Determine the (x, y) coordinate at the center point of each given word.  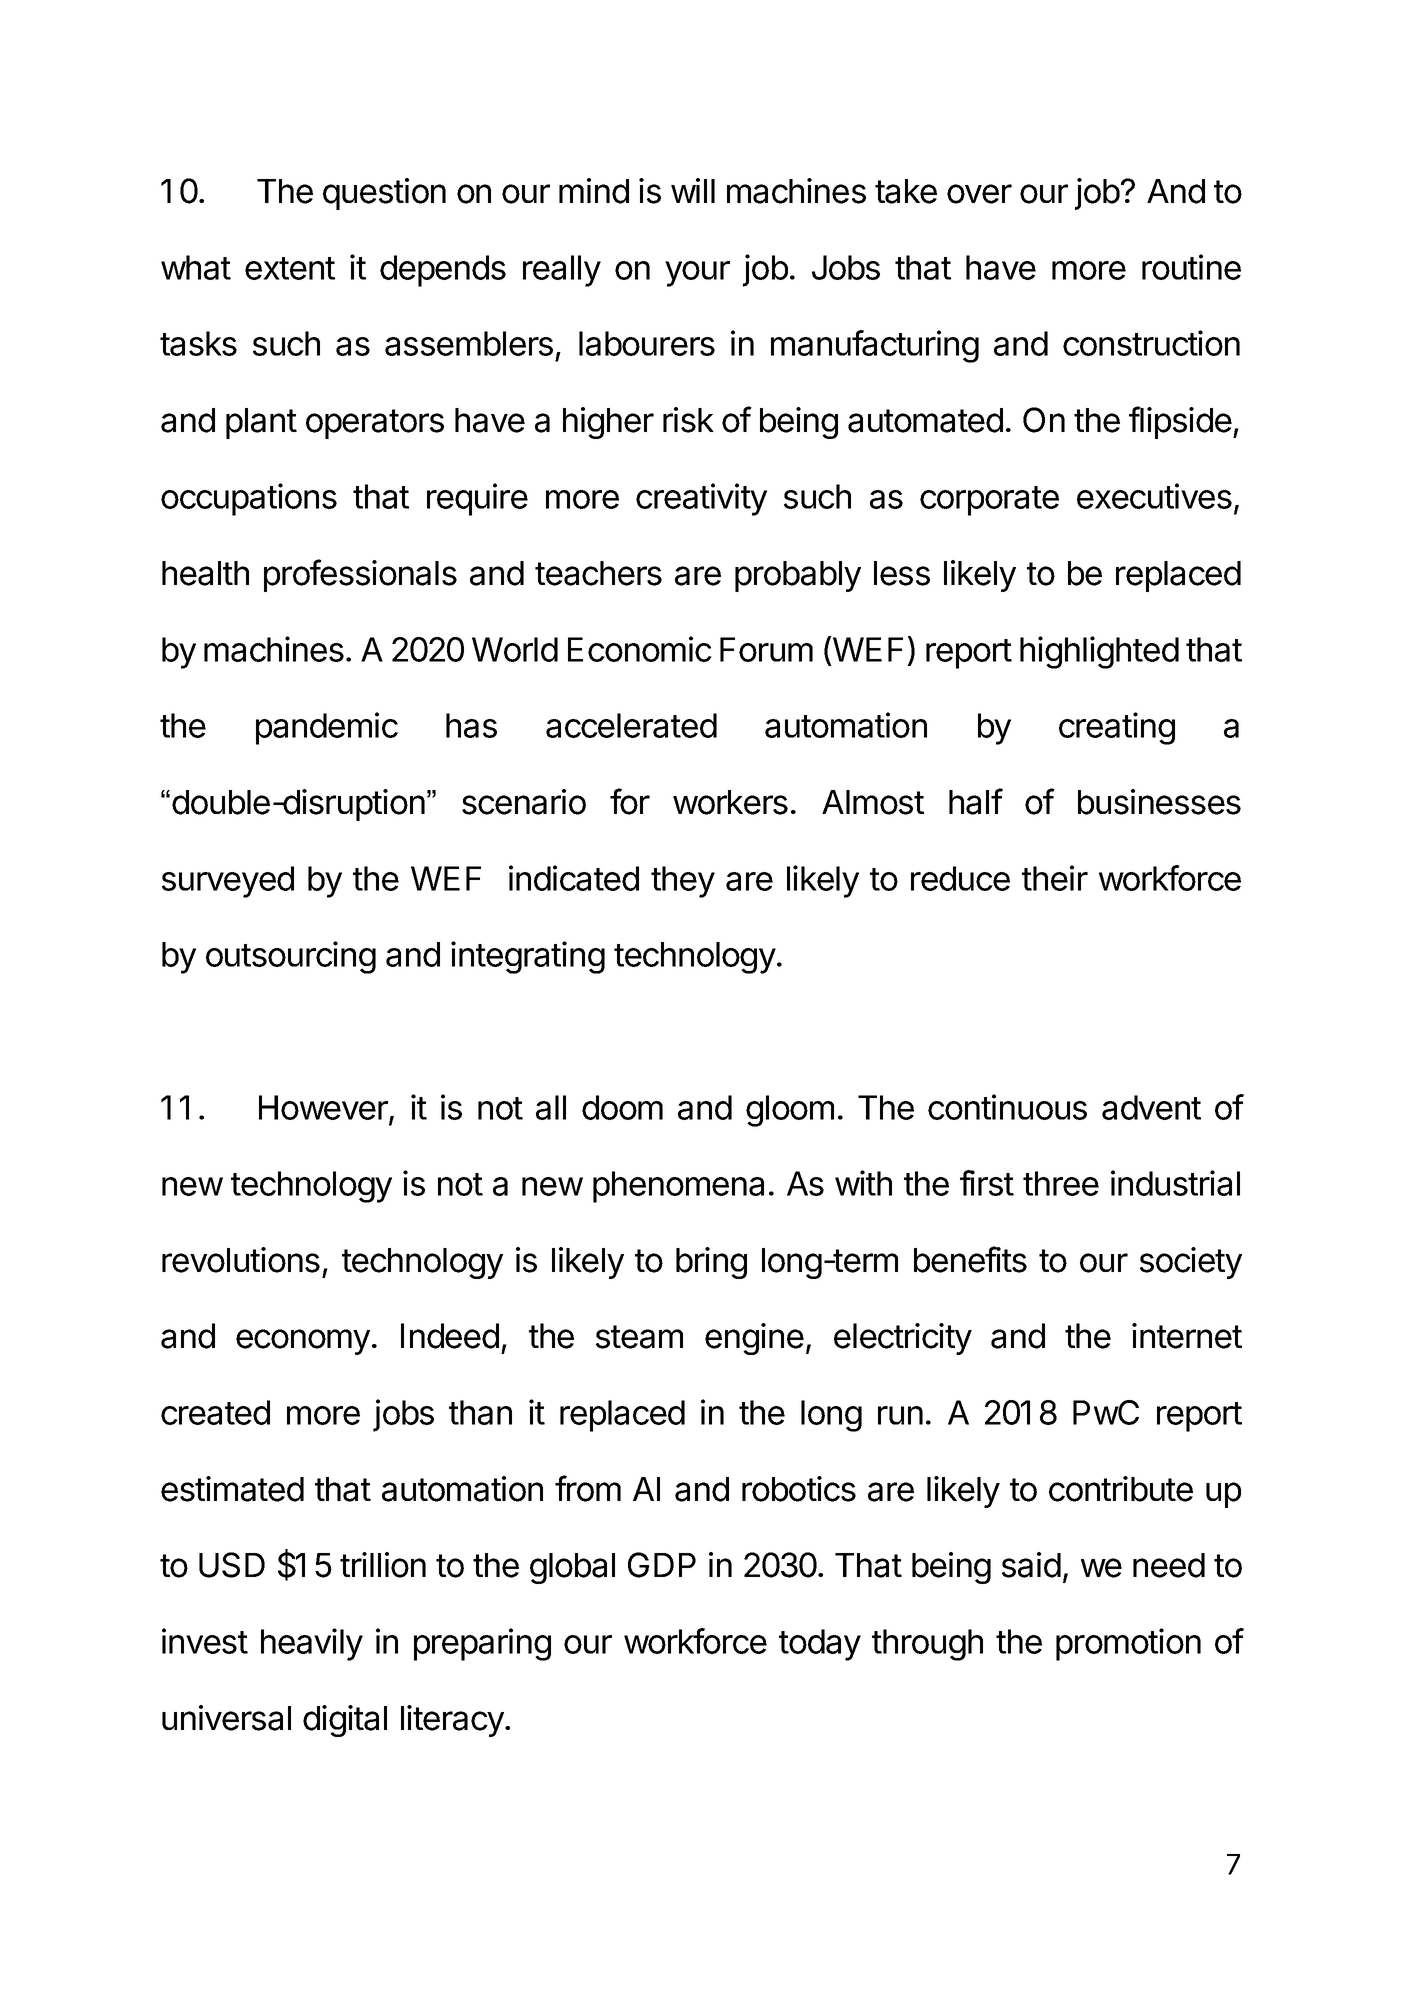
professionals (360, 575)
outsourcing (291, 957)
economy (303, 1342)
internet (1187, 1336)
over (979, 194)
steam (639, 1337)
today (820, 1645)
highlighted (1099, 652)
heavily (312, 1644)
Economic (640, 649)
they (683, 882)
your (697, 274)
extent (290, 268)
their (1055, 878)
